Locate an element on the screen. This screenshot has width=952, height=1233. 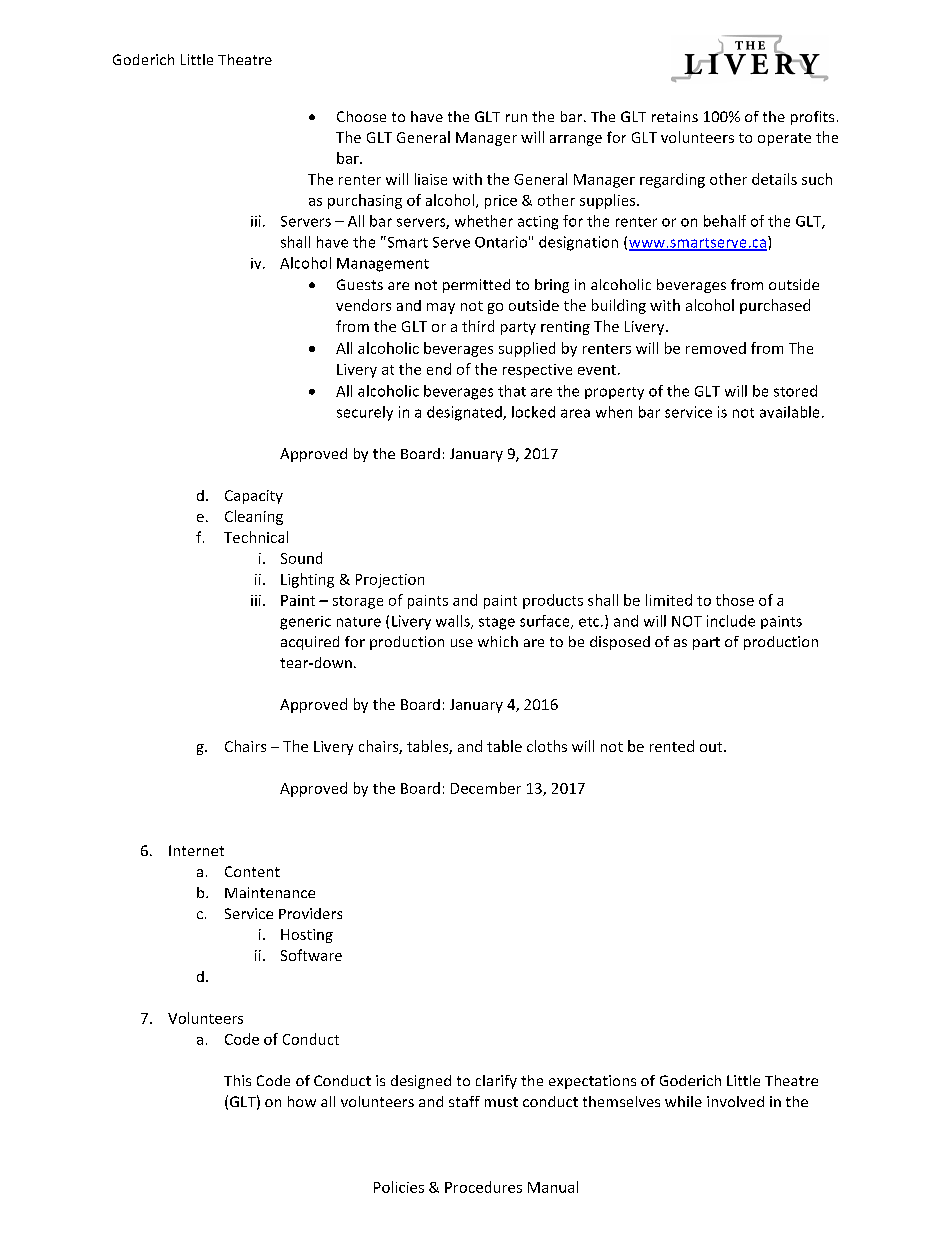
Choose is located at coordinates (361, 116).
